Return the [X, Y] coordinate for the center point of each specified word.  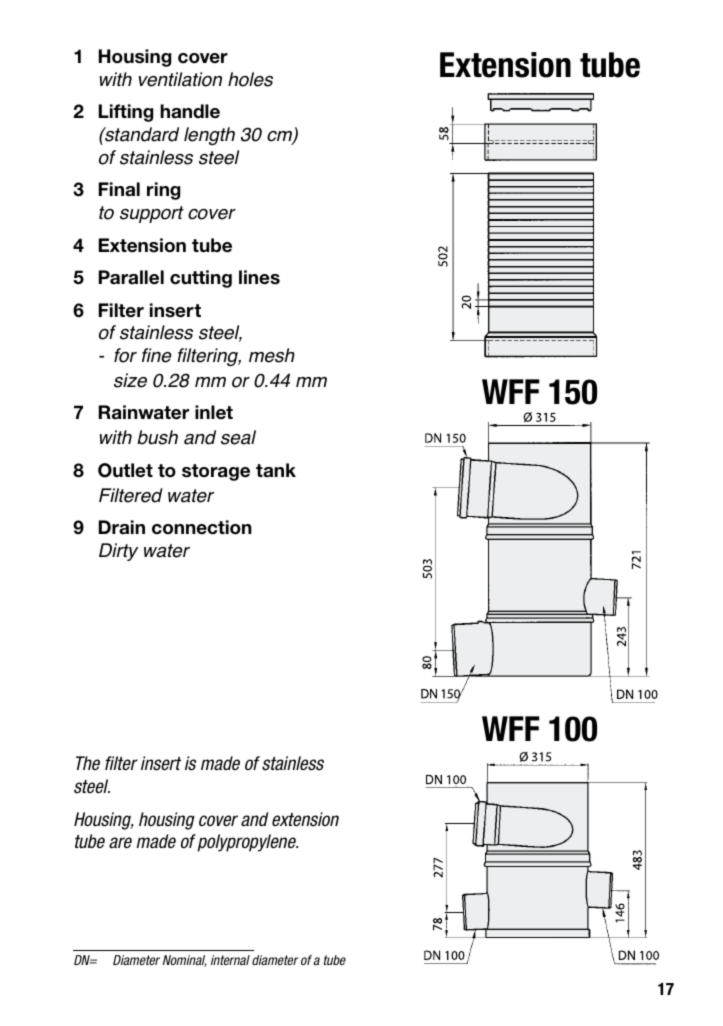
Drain [122, 527]
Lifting [126, 113]
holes [250, 79]
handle [190, 111]
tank [276, 470]
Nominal [184, 961]
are [120, 843]
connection [202, 527]
